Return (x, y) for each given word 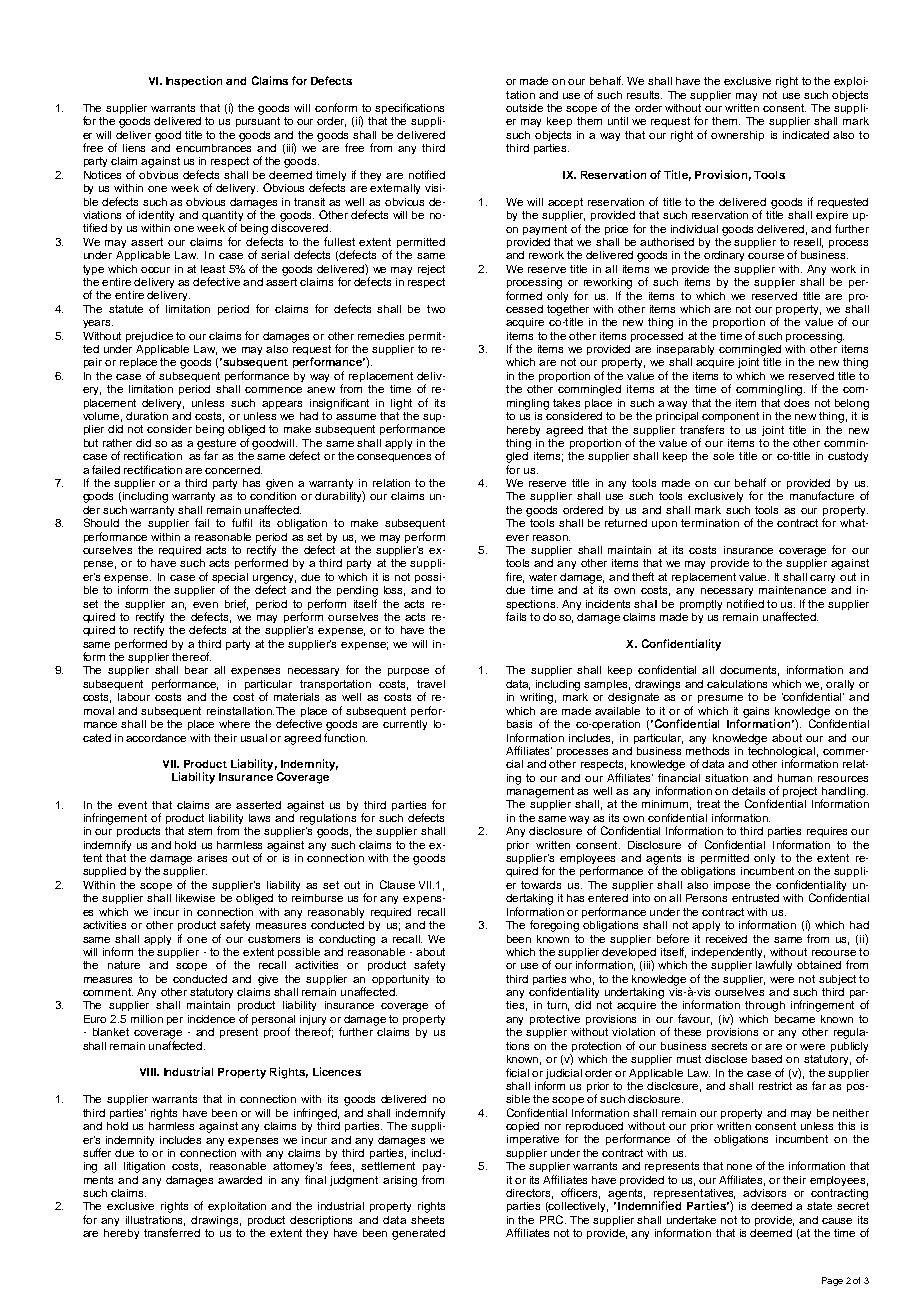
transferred (172, 1232)
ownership (737, 136)
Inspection (194, 81)
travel (431, 684)
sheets (427, 1220)
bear (196, 670)
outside (524, 108)
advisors (764, 1193)
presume (720, 699)
